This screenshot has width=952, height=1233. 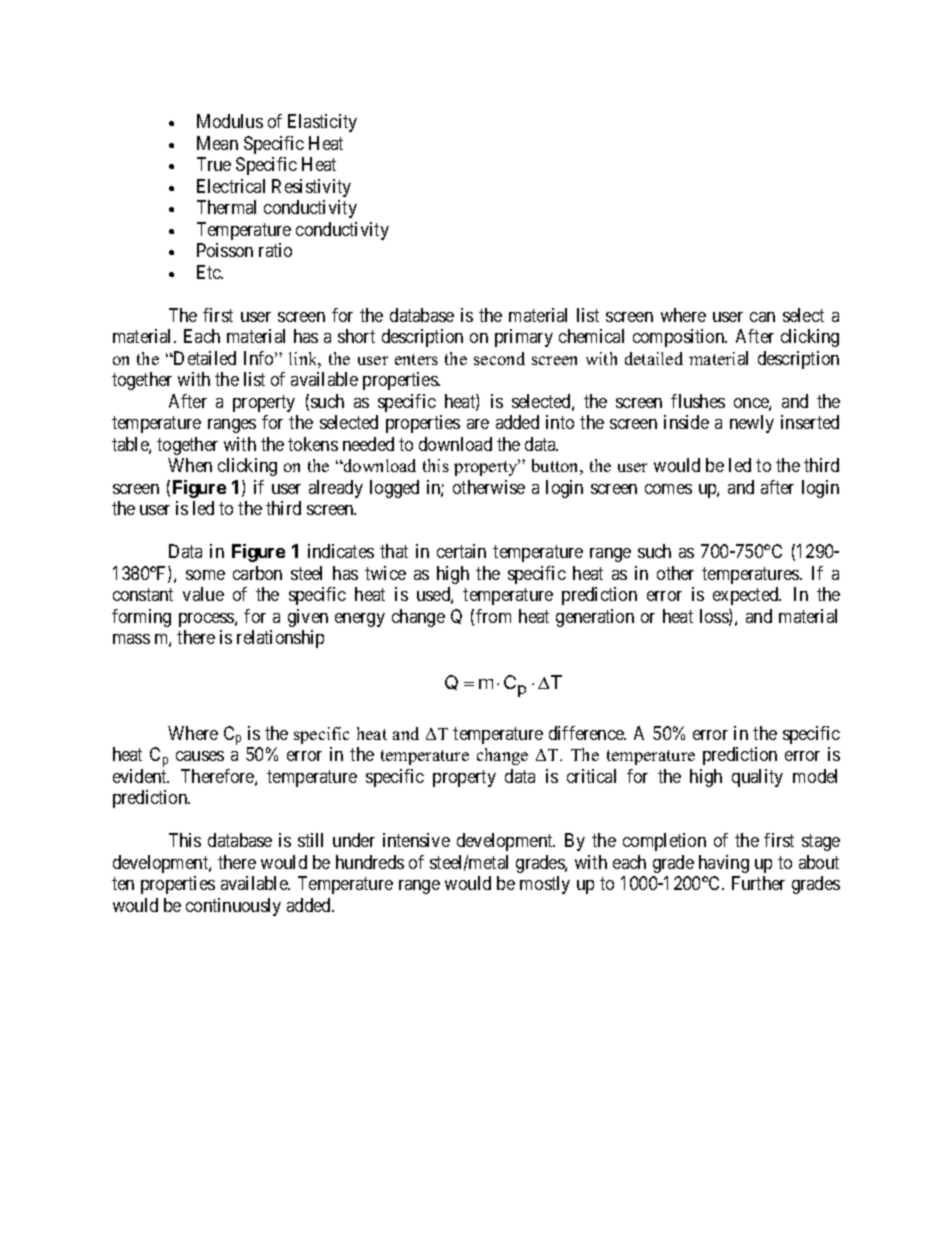 I want to click on causes, so click(x=200, y=756).
